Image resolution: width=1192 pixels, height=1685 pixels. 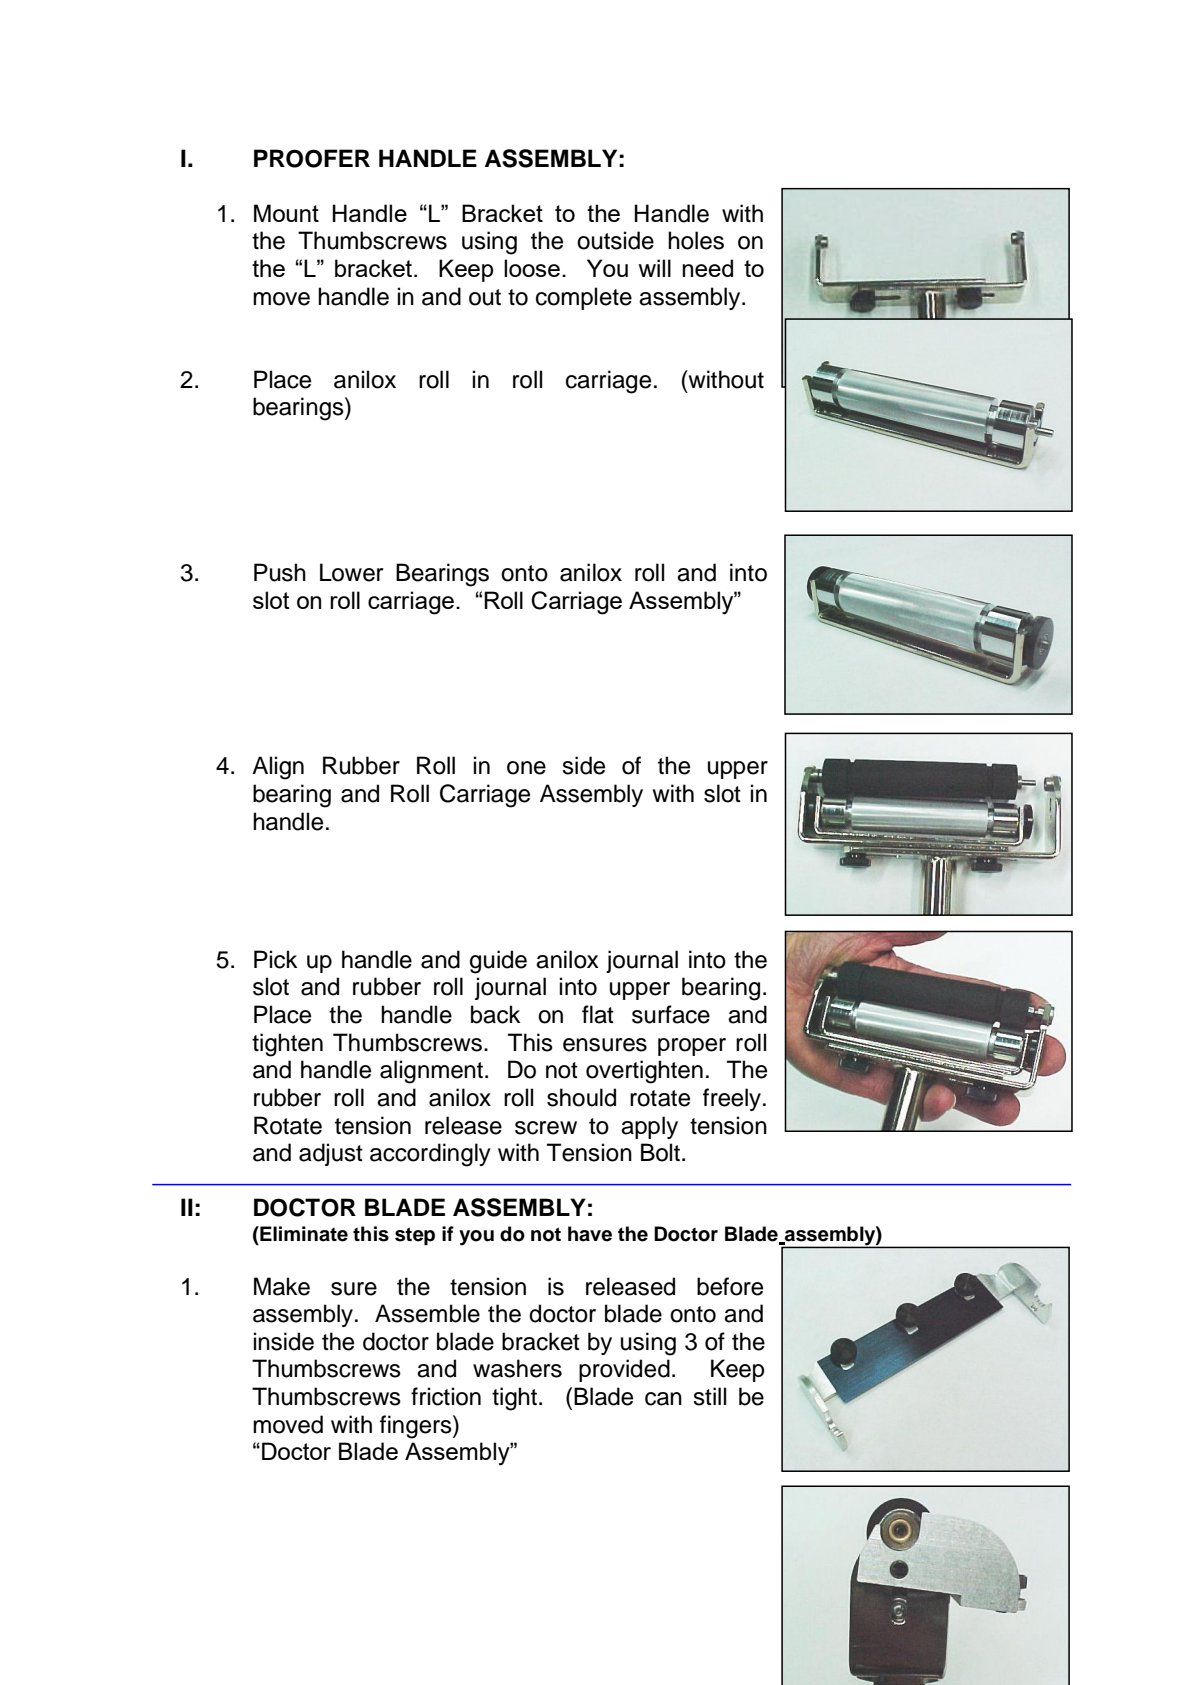 I want to click on fingers, so click(x=417, y=1427).
